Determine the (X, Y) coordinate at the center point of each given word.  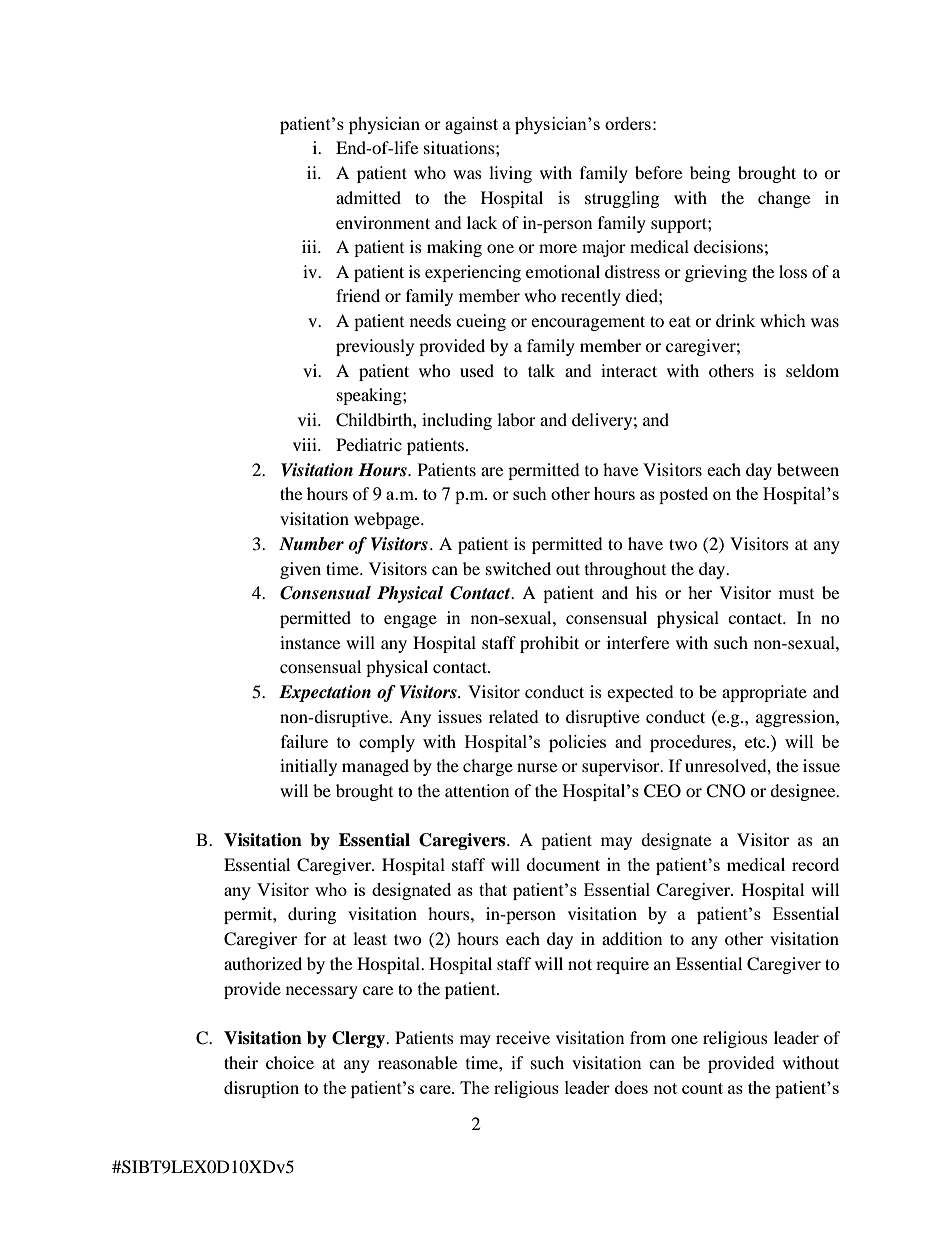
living (510, 174)
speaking (370, 396)
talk (541, 370)
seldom (812, 370)
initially (308, 767)
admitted (368, 197)
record (815, 864)
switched (518, 568)
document (563, 864)
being (710, 174)
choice (290, 1062)
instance (310, 642)
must (796, 594)
